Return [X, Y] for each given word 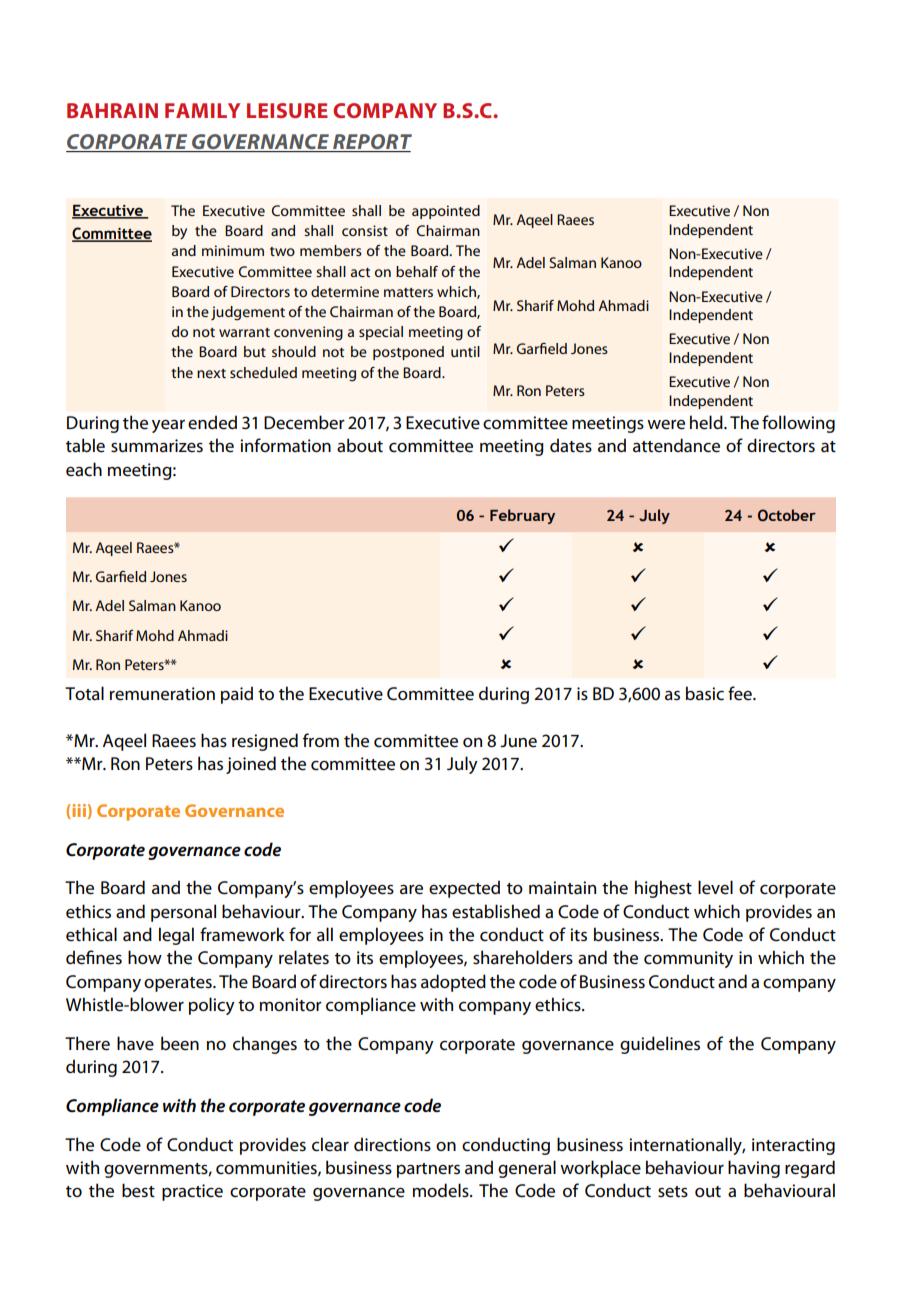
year [168, 426]
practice [192, 1192]
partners [428, 1170]
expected [464, 889]
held [707, 422]
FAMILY [202, 110]
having [754, 1169]
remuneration [162, 694]
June [518, 741]
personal [183, 913]
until [465, 351]
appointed [446, 212]
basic [705, 693]
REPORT [371, 143]
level [715, 887]
